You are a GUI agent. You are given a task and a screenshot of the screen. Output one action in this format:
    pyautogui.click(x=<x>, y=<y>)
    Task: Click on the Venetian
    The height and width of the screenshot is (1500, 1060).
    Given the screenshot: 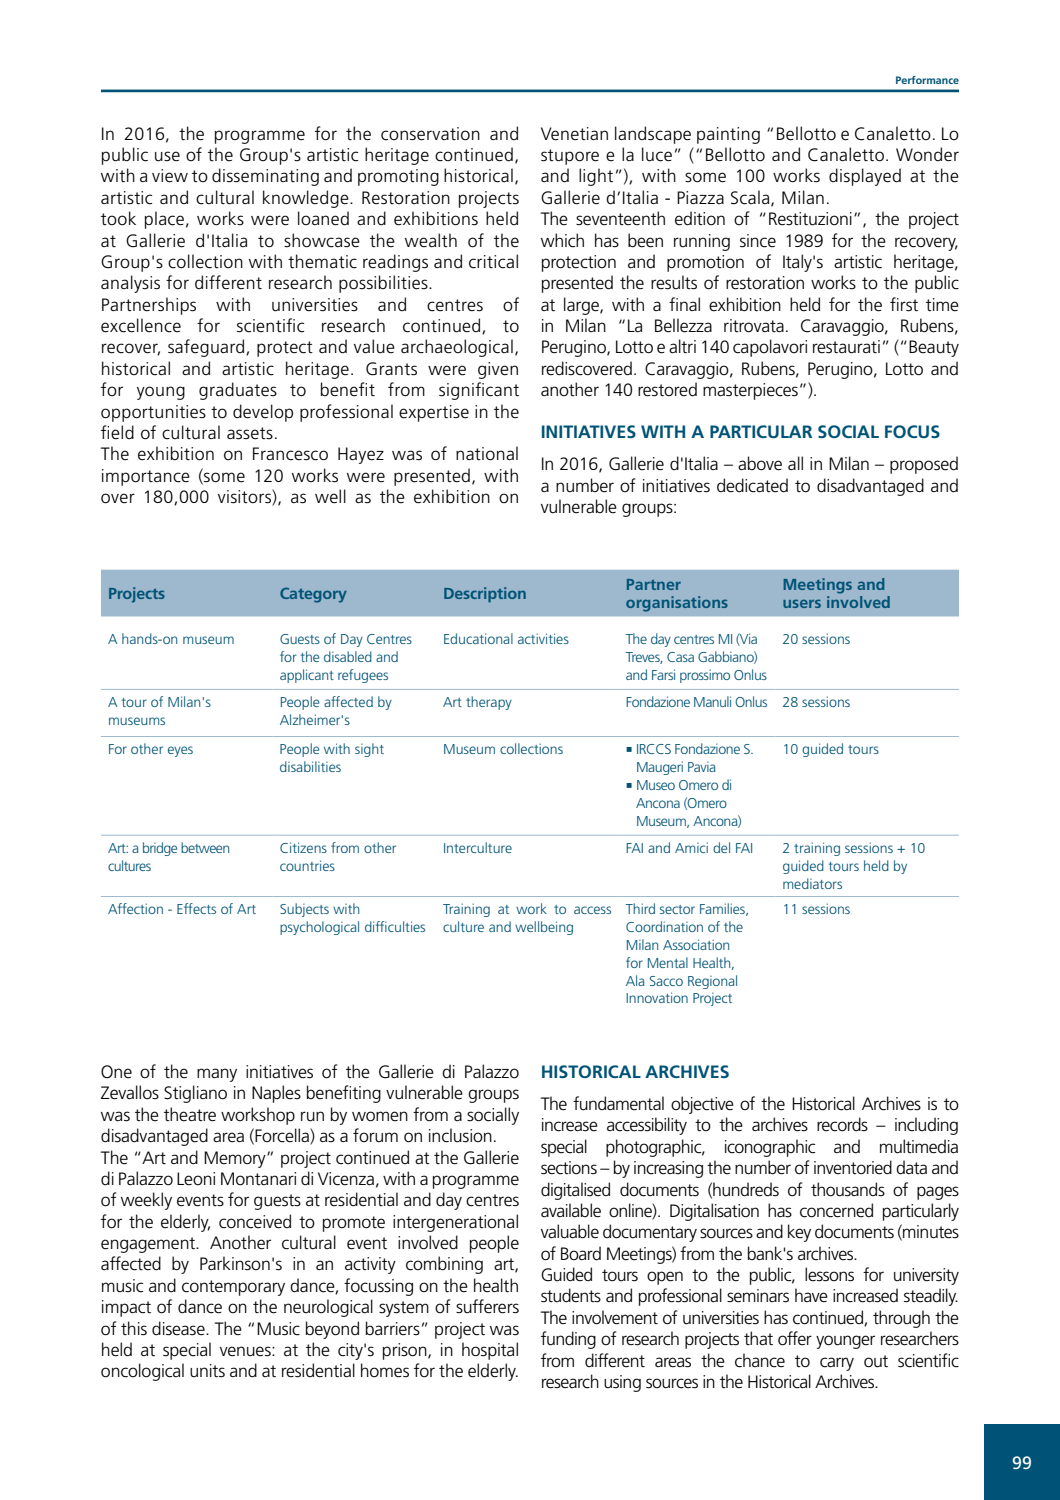 What is the action you would take?
    pyautogui.click(x=574, y=134)
